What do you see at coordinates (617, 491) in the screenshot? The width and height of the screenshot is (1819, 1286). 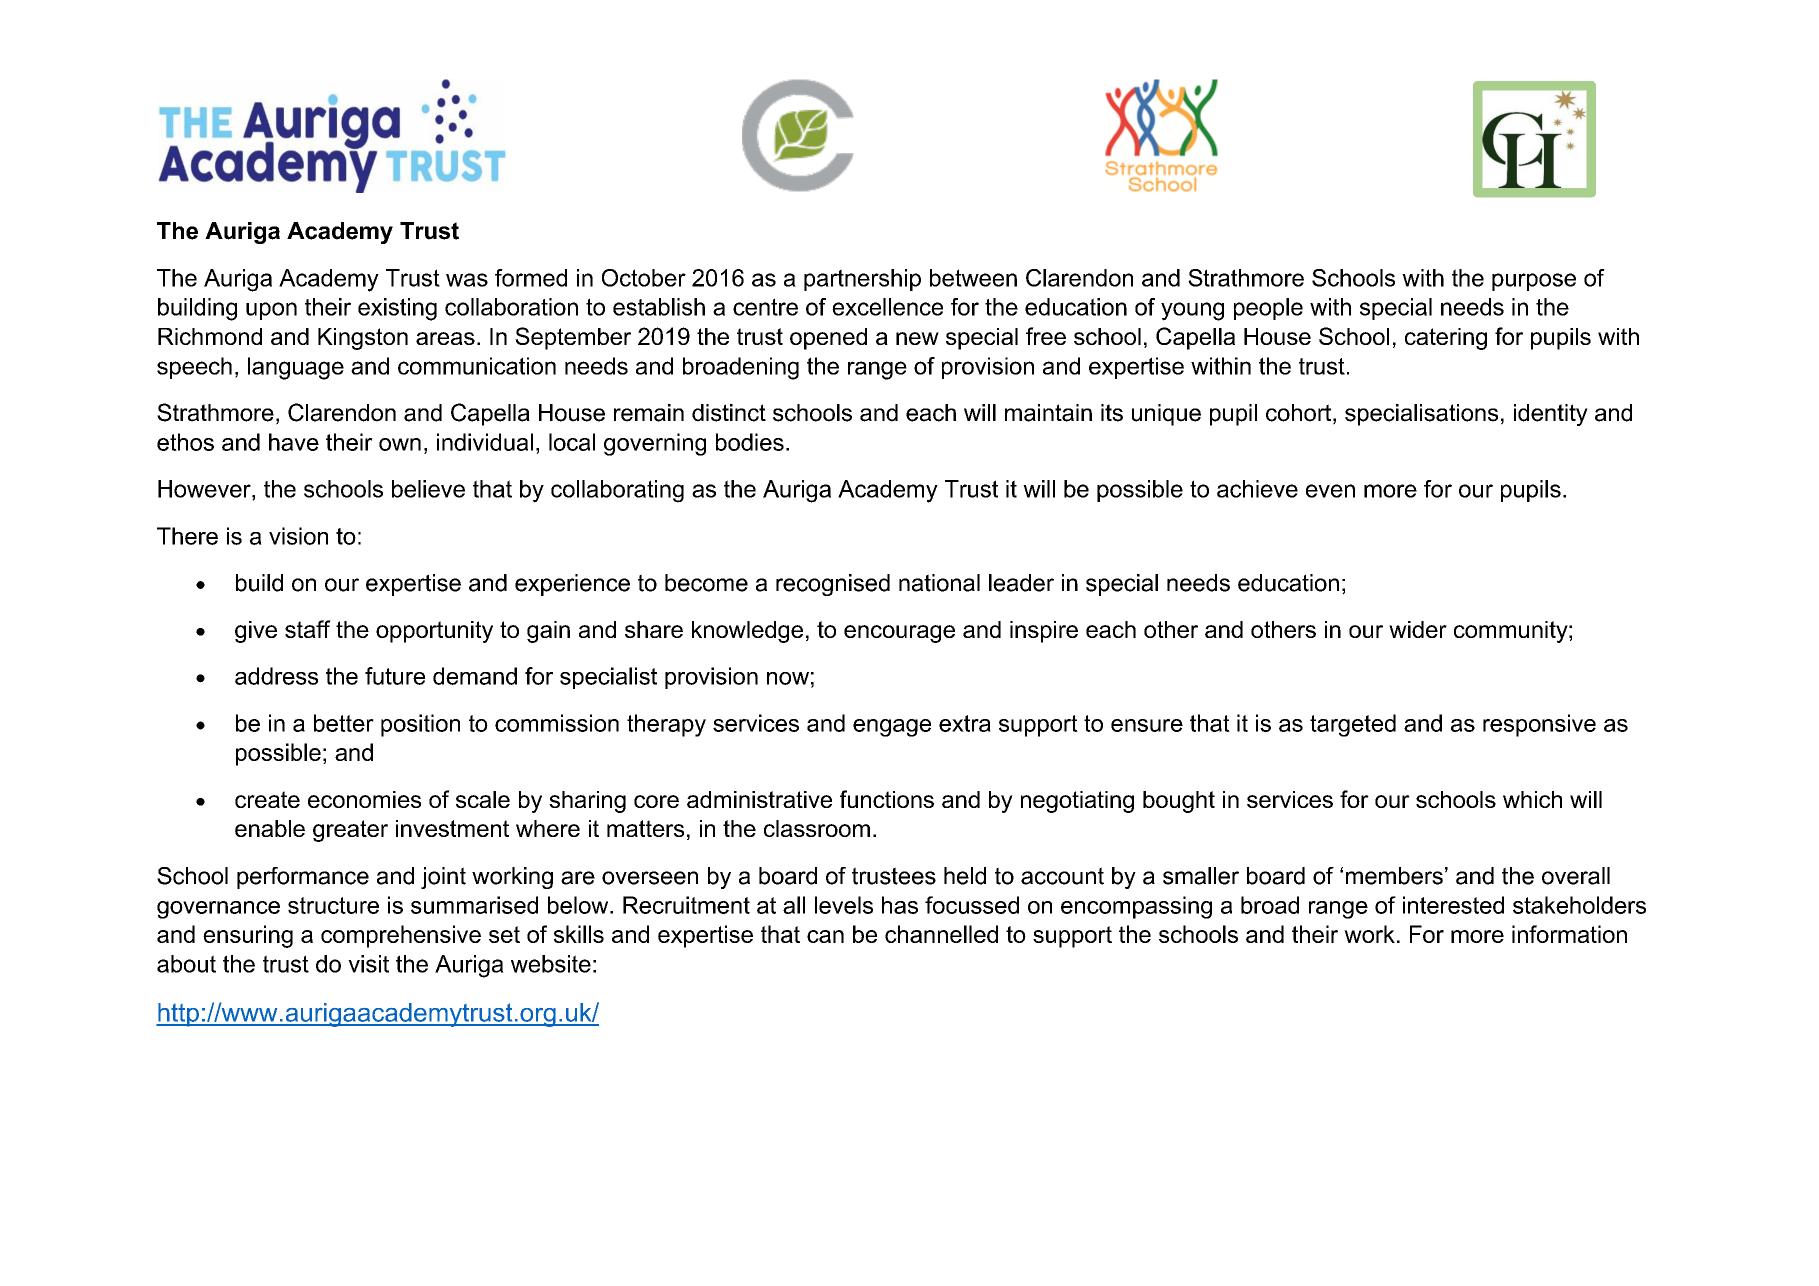 I see `collaborating` at bounding box center [617, 491].
